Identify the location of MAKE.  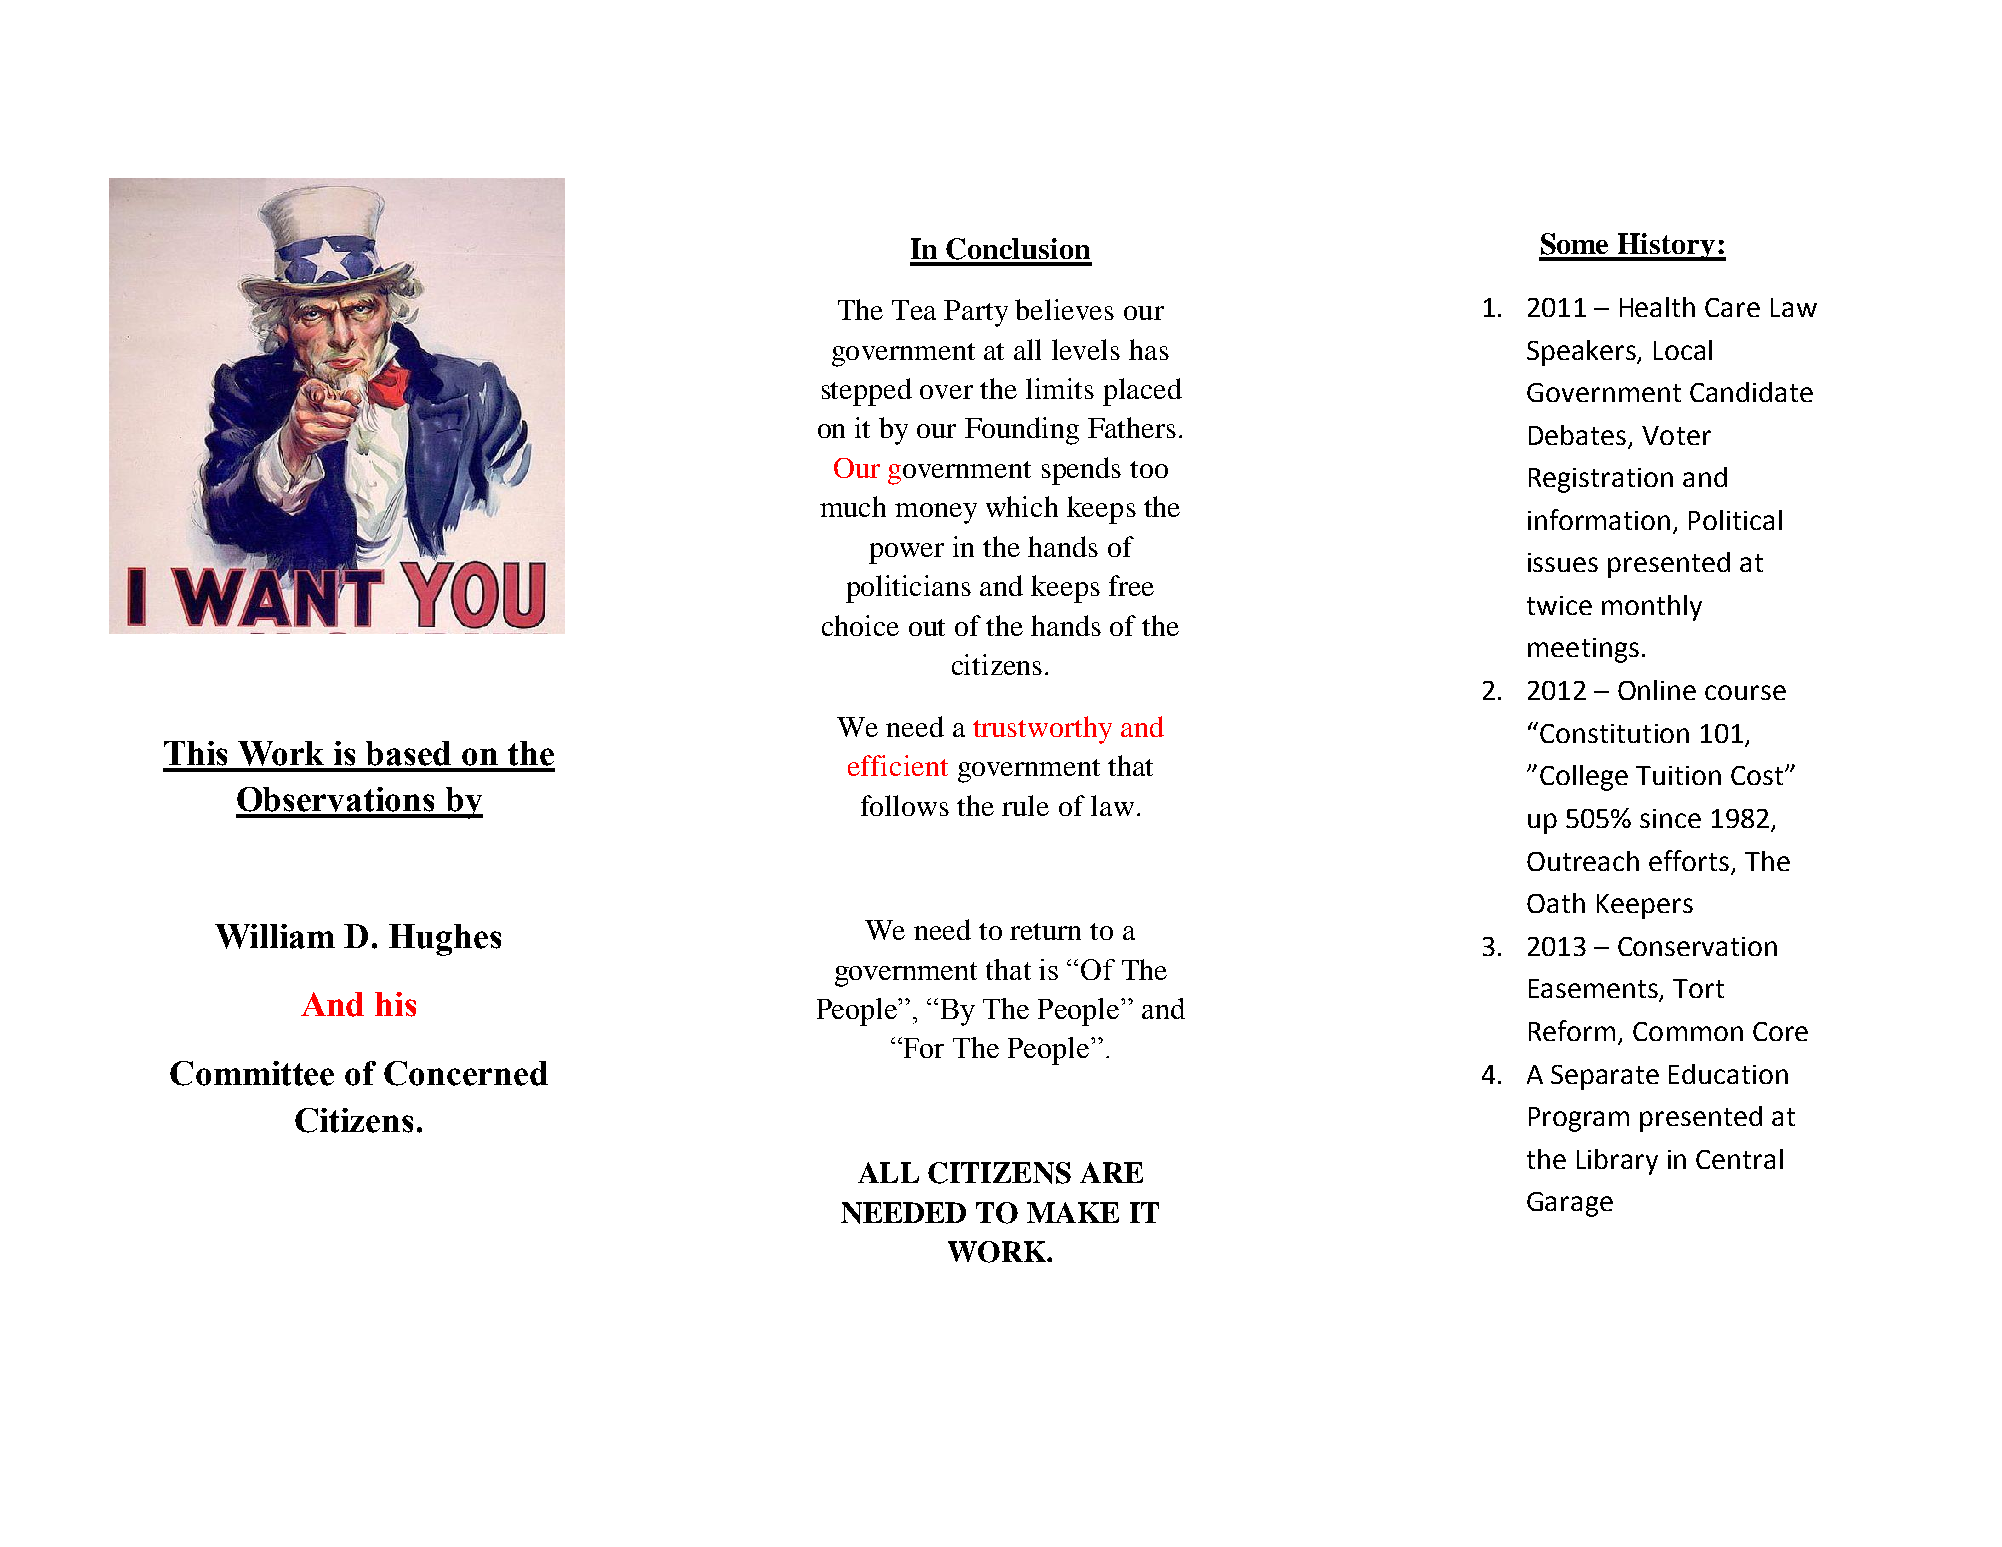
(1073, 1212).
